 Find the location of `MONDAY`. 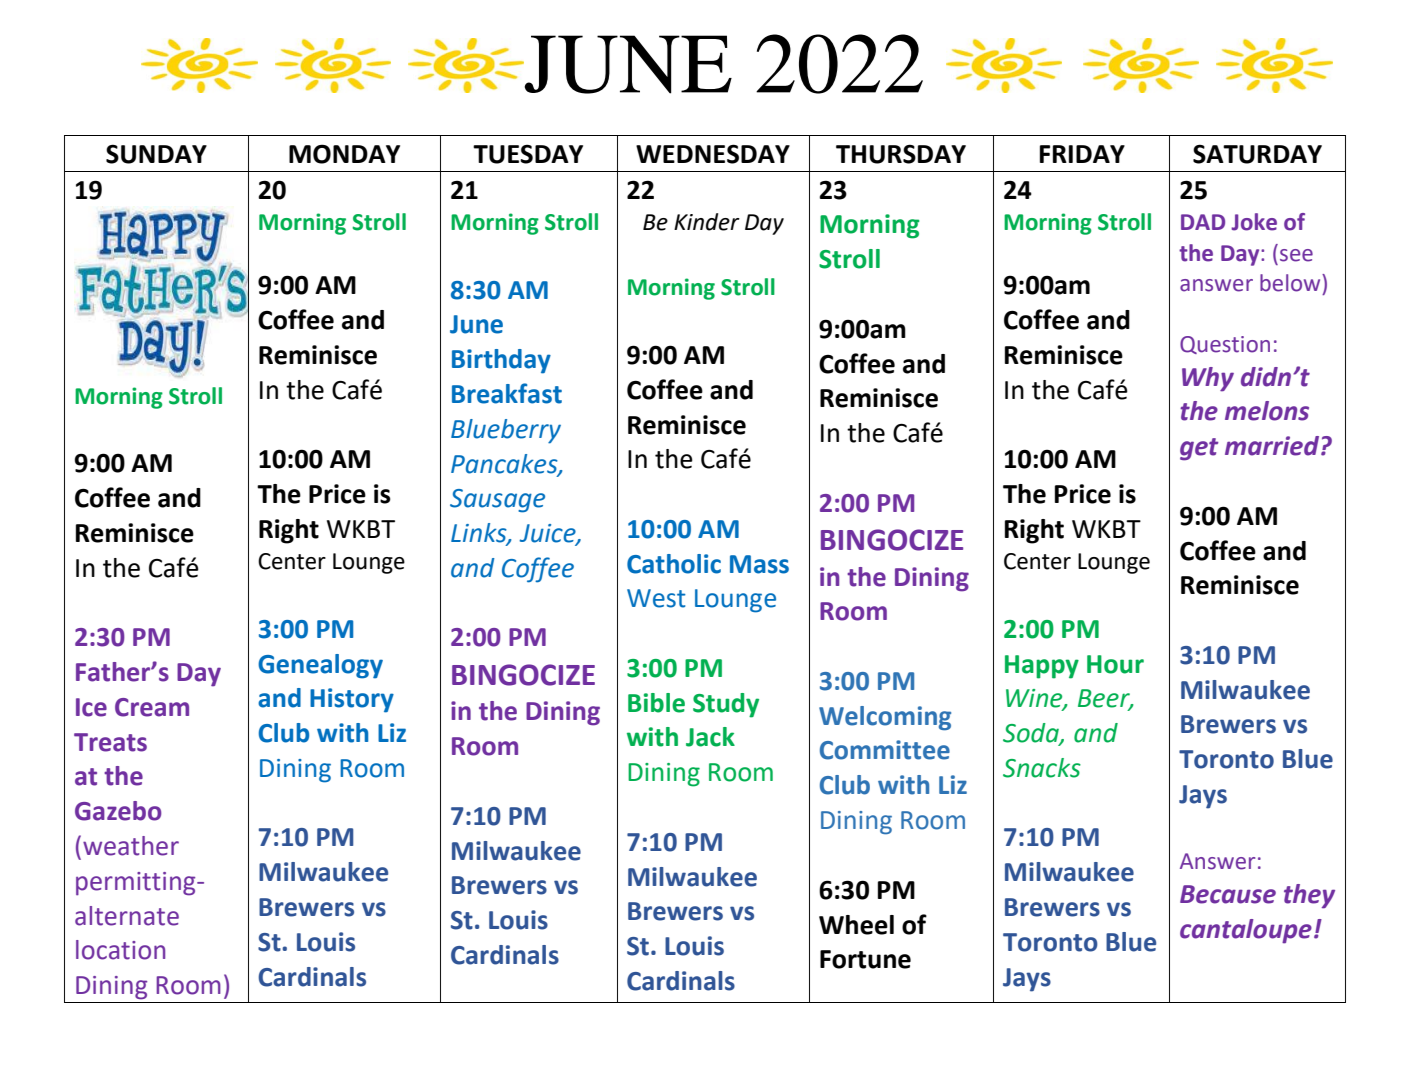

MONDAY is located at coordinates (344, 154).
